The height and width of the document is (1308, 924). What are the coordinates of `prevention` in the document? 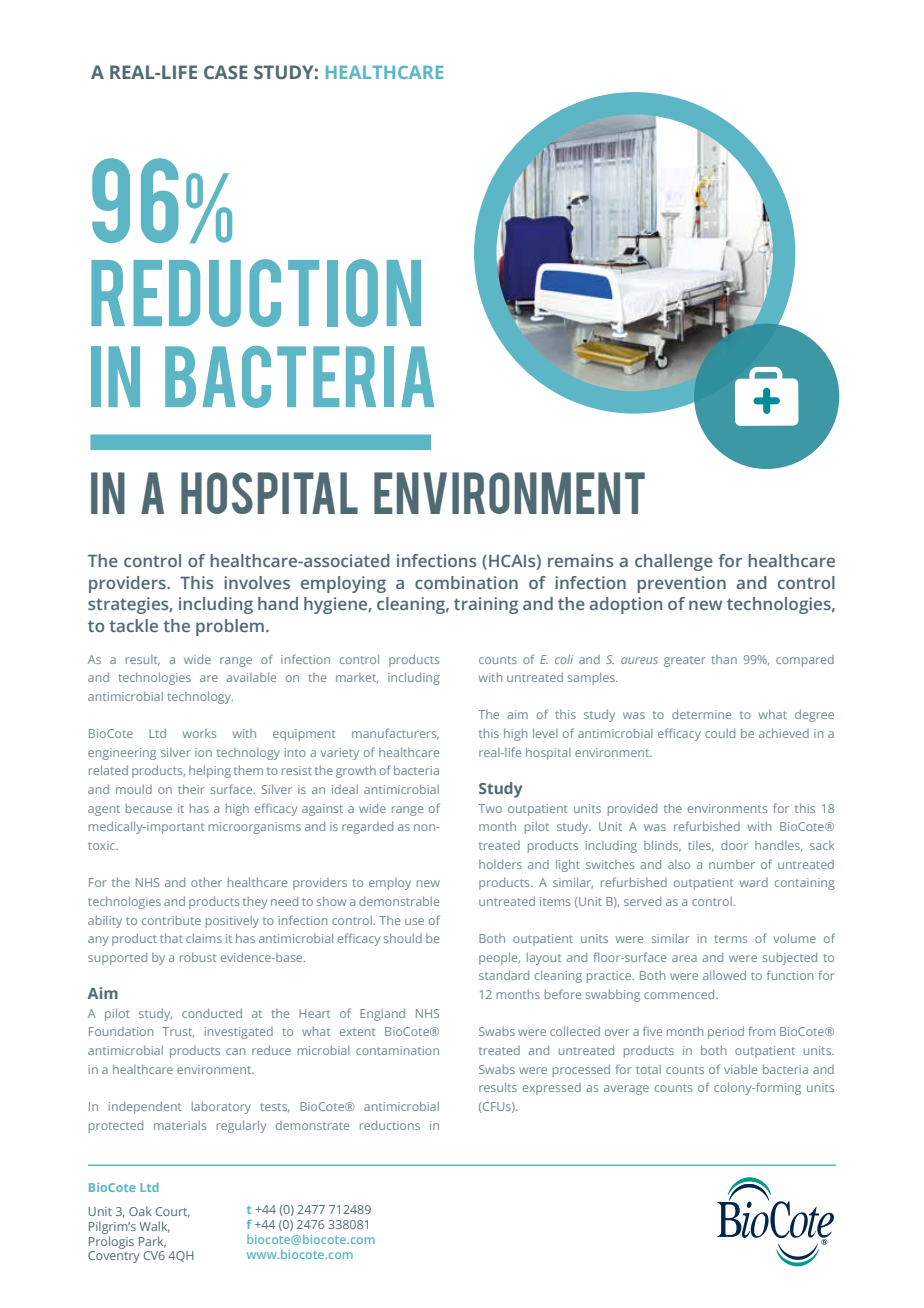 It's located at (681, 584).
